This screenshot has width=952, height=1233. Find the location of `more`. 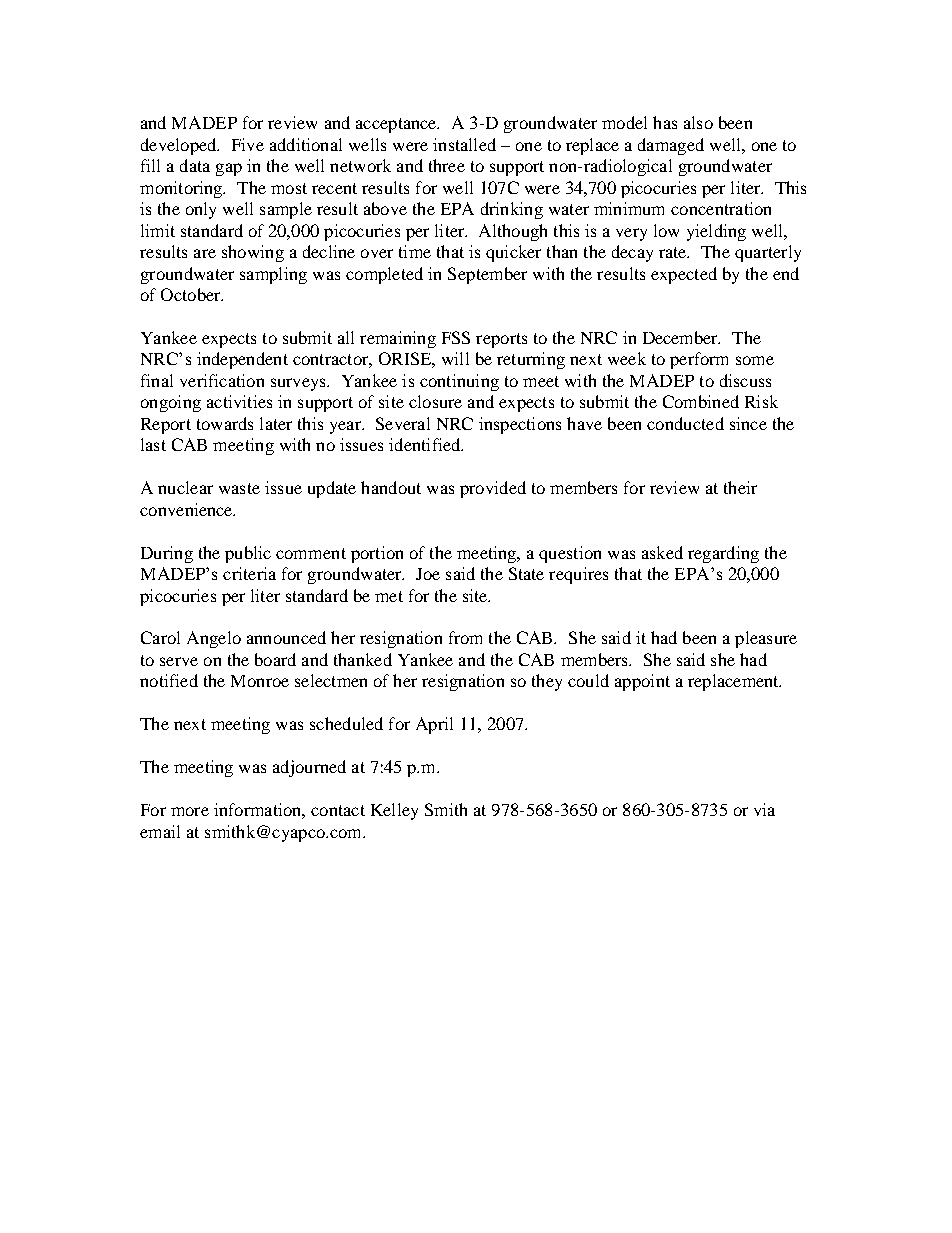

more is located at coordinates (190, 811).
